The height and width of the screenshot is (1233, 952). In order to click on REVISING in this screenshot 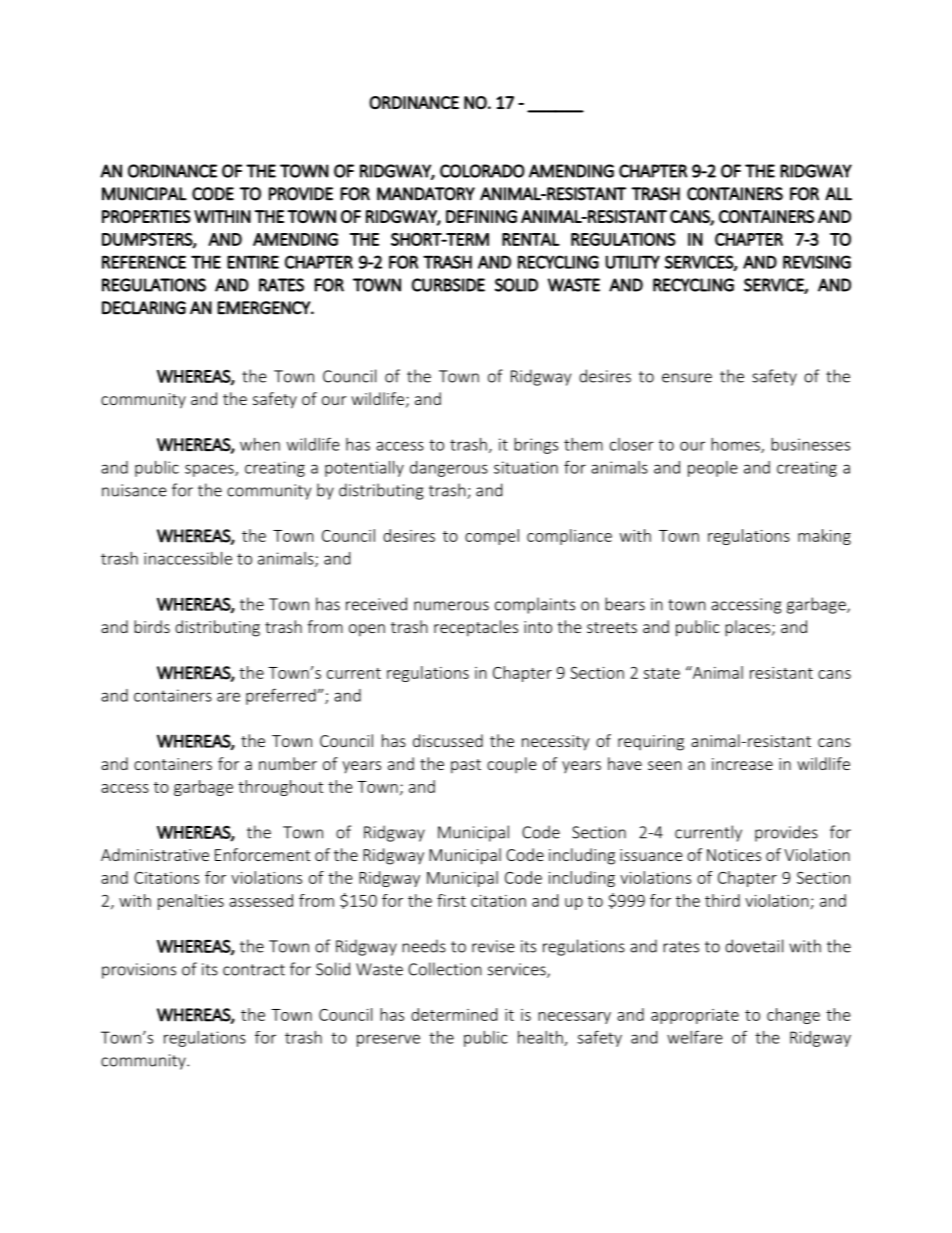, I will do `click(817, 262)`.
